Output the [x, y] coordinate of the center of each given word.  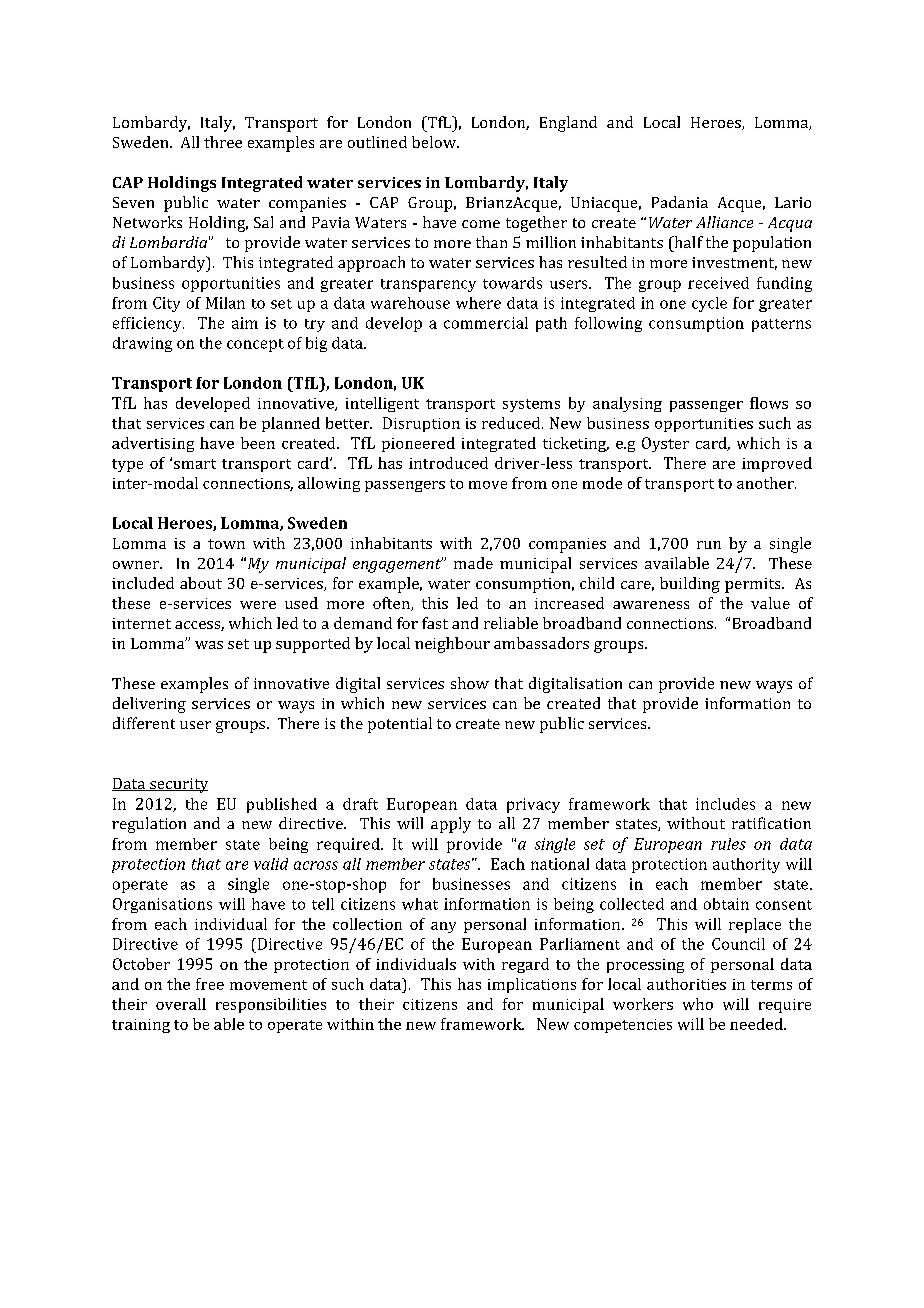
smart [195, 464]
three [223, 142]
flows [769, 403]
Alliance [724, 222]
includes [725, 804]
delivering [149, 705]
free [210, 984]
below [435, 142]
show [470, 683]
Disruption [421, 424]
